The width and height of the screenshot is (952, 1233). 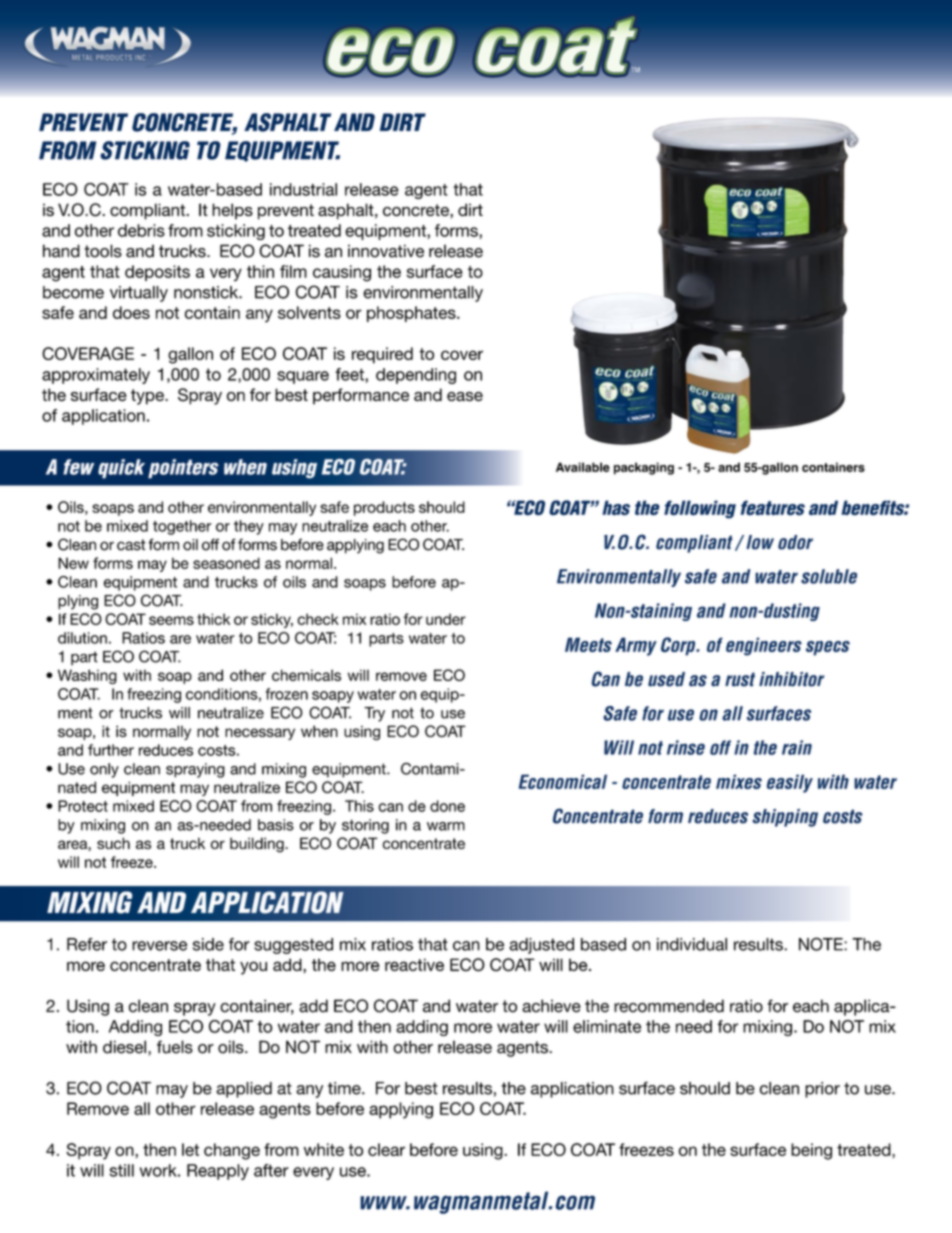 What do you see at coordinates (182, 527) in the screenshot?
I see `together` at bounding box center [182, 527].
